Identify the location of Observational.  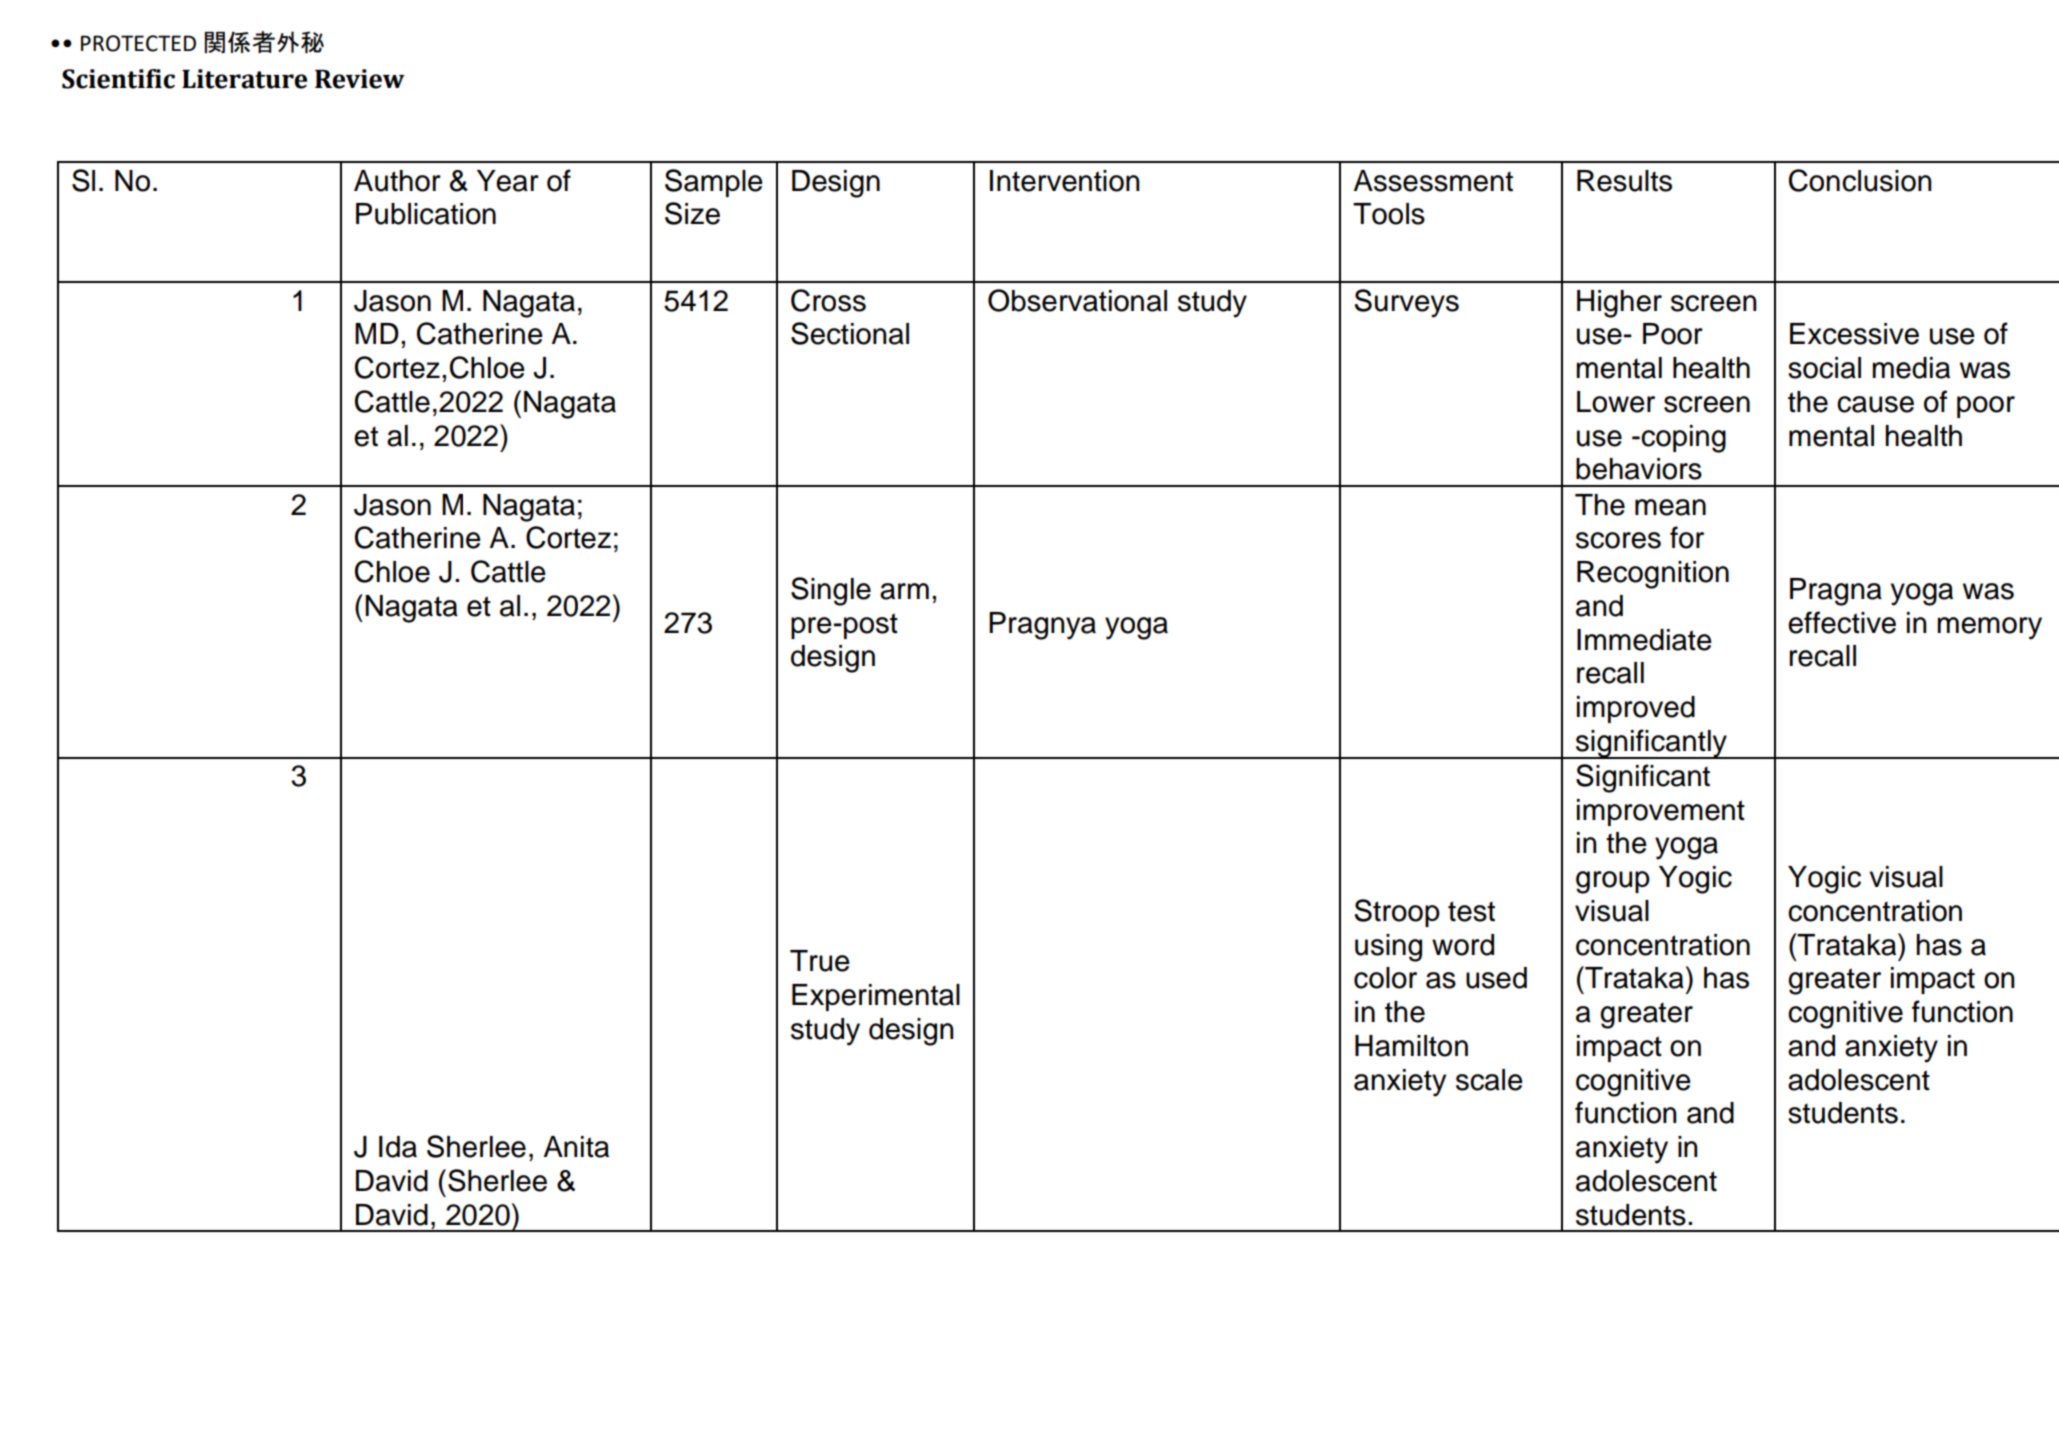
(1077, 300).
